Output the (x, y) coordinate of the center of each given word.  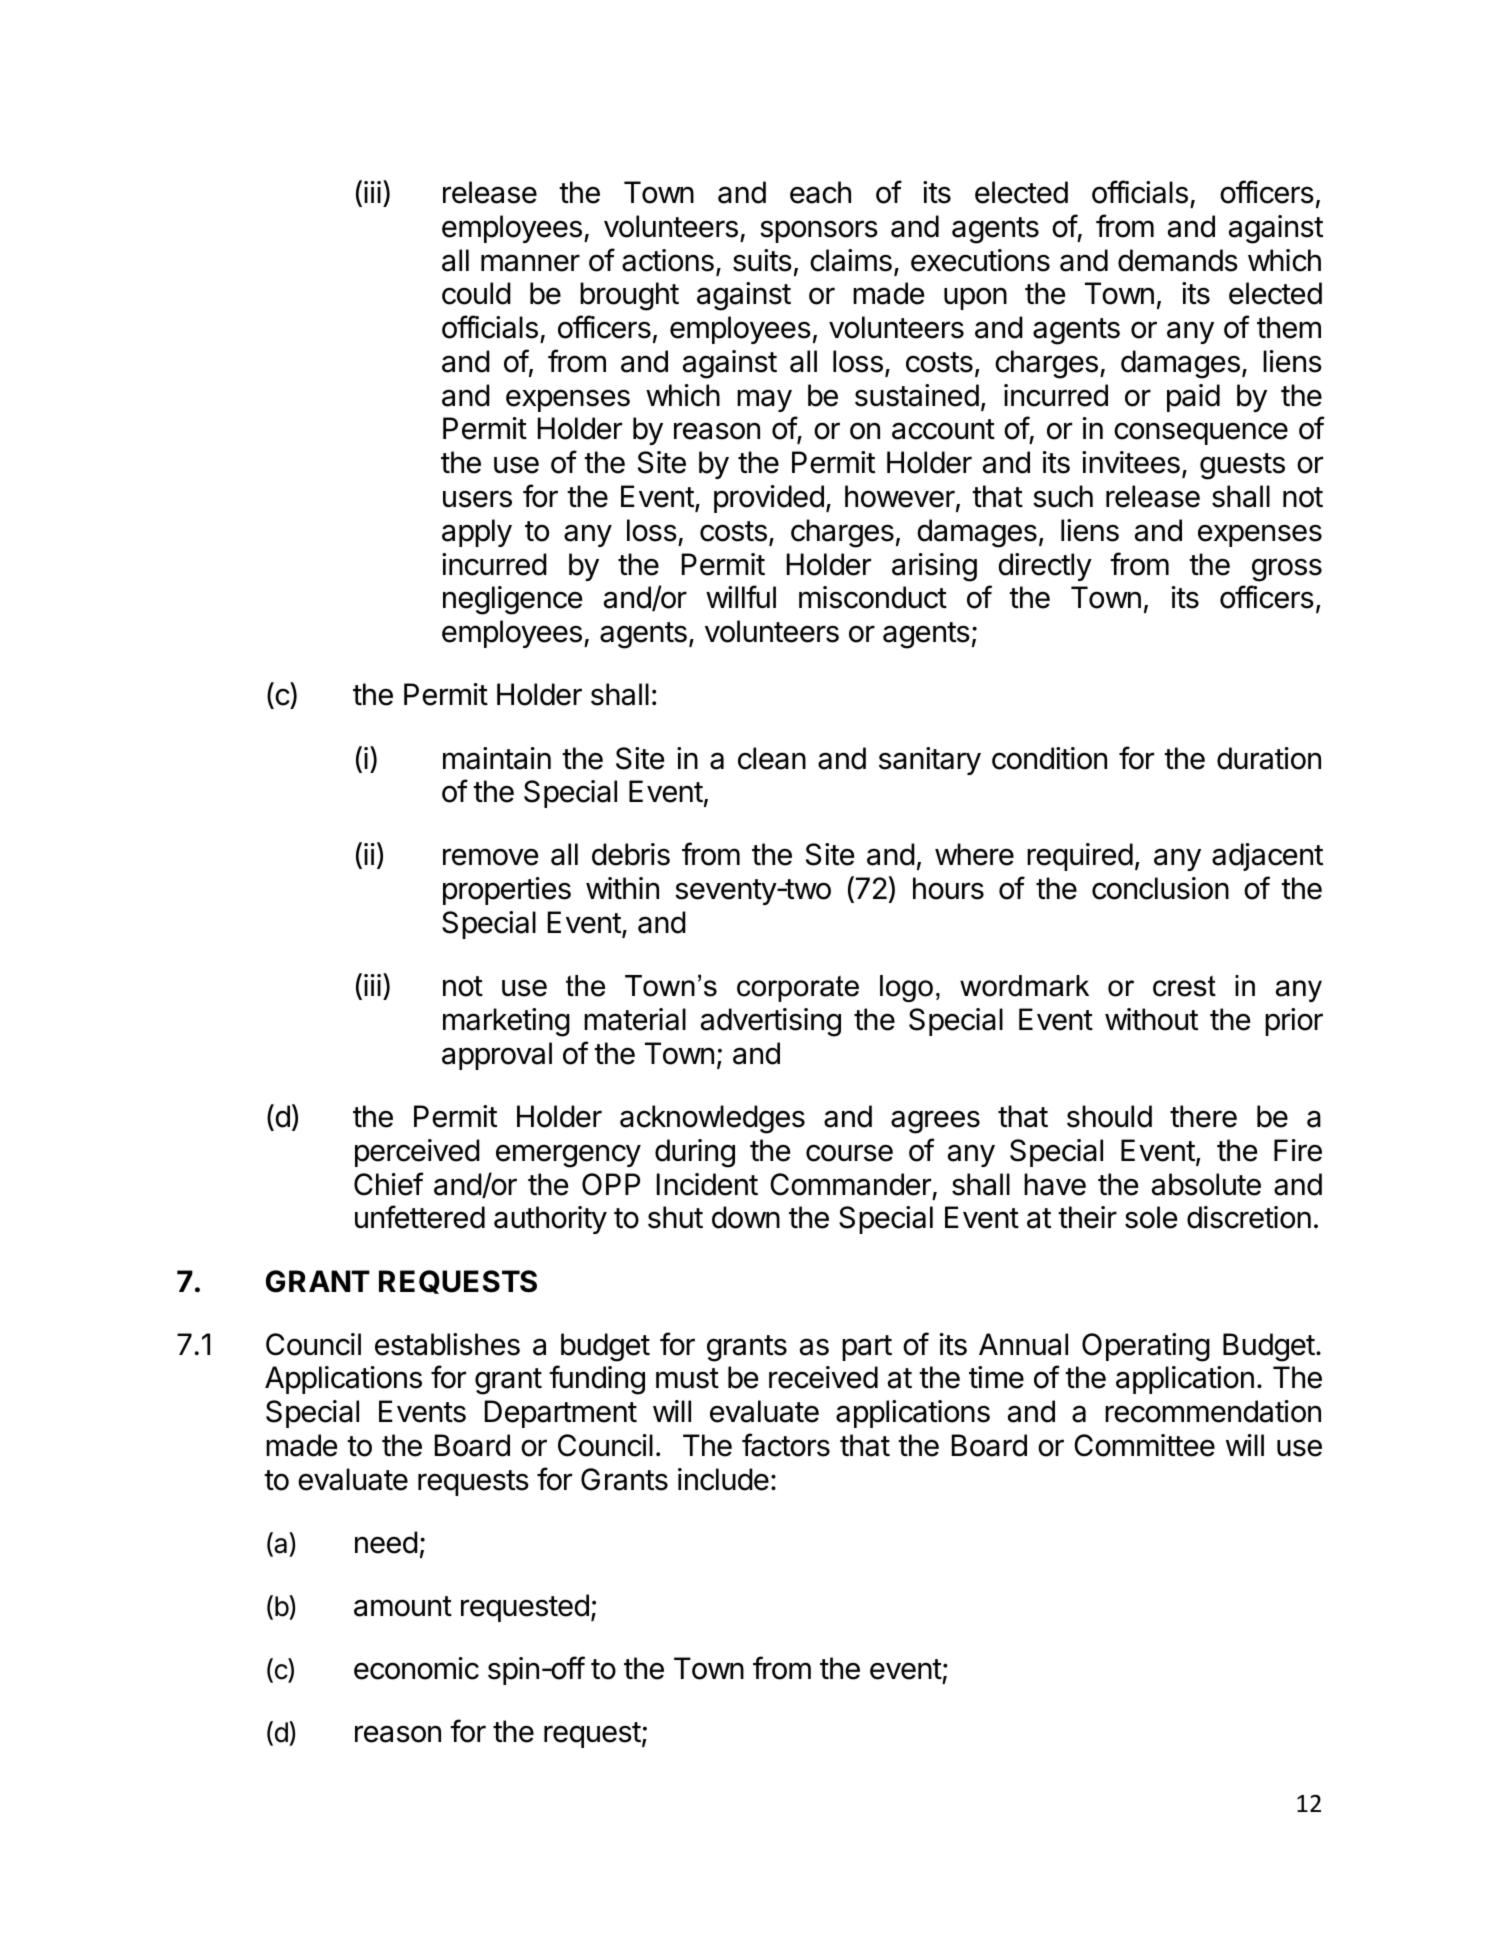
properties (507, 891)
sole (1151, 1217)
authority (550, 1220)
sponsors (819, 231)
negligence (512, 600)
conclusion (1160, 888)
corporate (798, 988)
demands (1178, 260)
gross (1287, 570)
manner (530, 263)
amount (403, 1606)
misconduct (873, 597)
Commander (850, 1184)
